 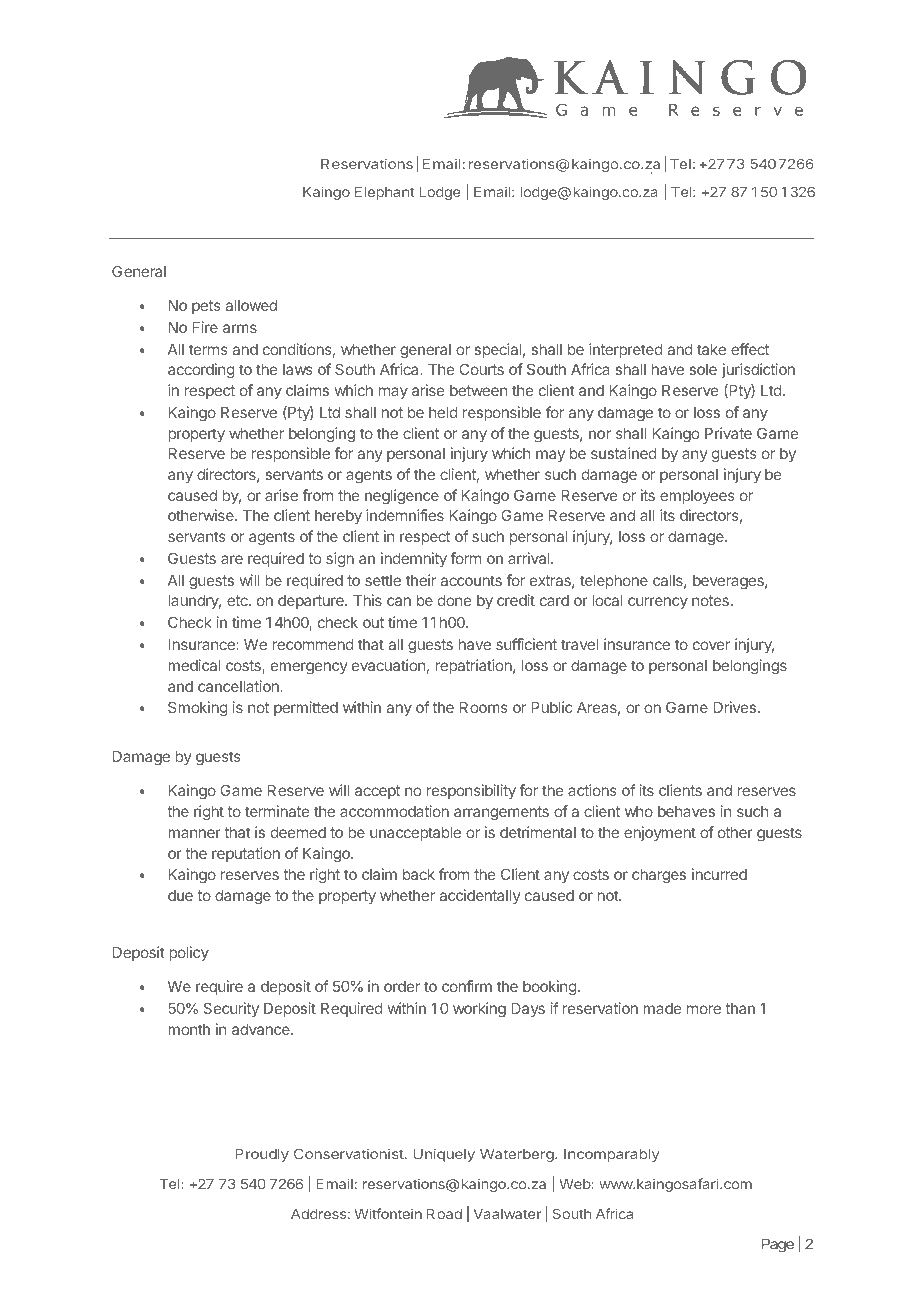 What do you see at coordinates (444, 1214) in the screenshot?
I see `Road` at bounding box center [444, 1214].
